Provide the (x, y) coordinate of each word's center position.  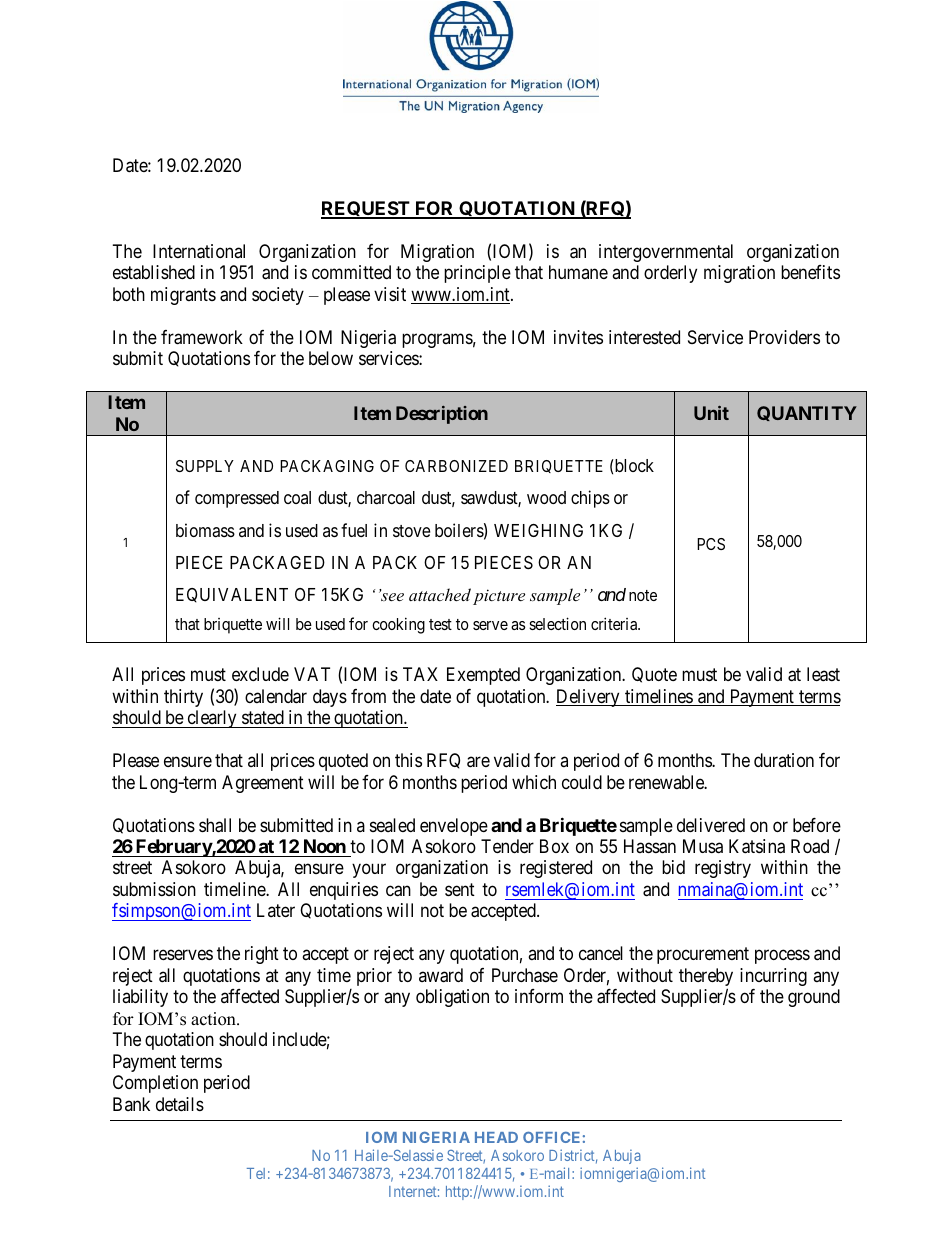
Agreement (263, 784)
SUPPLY (205, 466)
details (180, 1104)
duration (784, 760)
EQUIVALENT (232, 595)
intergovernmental (666, 253)
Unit (711, 413)
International (199, 251)
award (441, 975)
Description (442, 415)
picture (499, 597)
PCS (711, 544)
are (478, 762)
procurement (703, 956)
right (262, 955)
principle (477, 274)
